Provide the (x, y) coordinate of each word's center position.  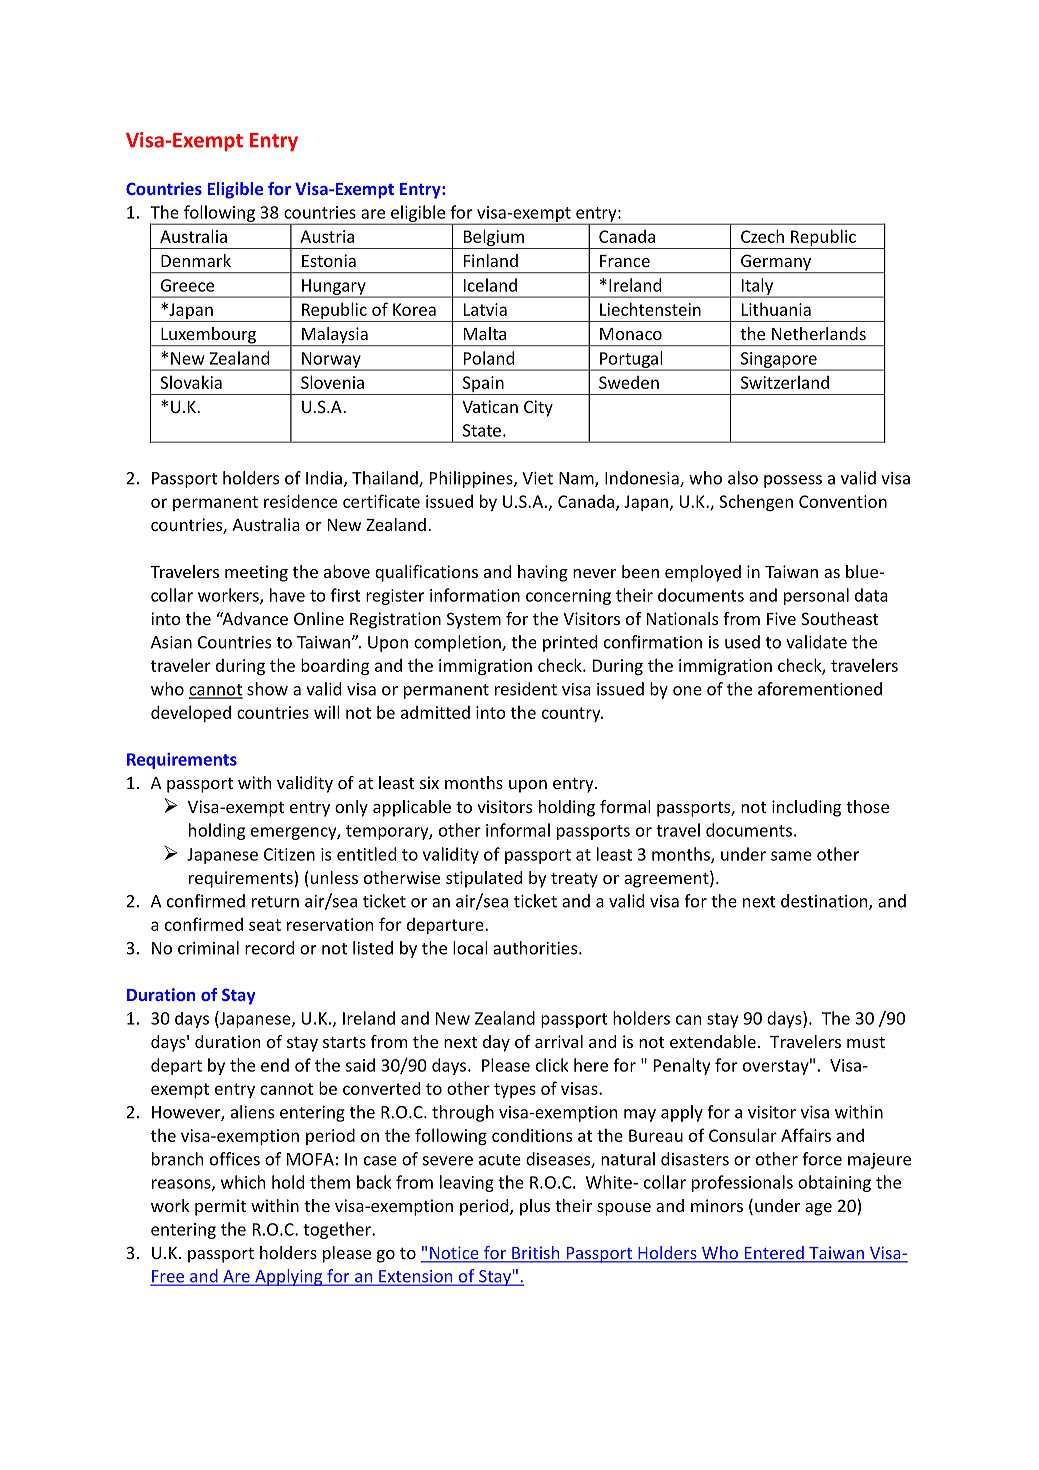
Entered (774, 1254)
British (536, 1254)
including (806, 808)
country (572, 714)
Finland (491, 260)
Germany (776, 263)
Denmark (196, 260)
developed (191, 713)
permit (220, 1207)
